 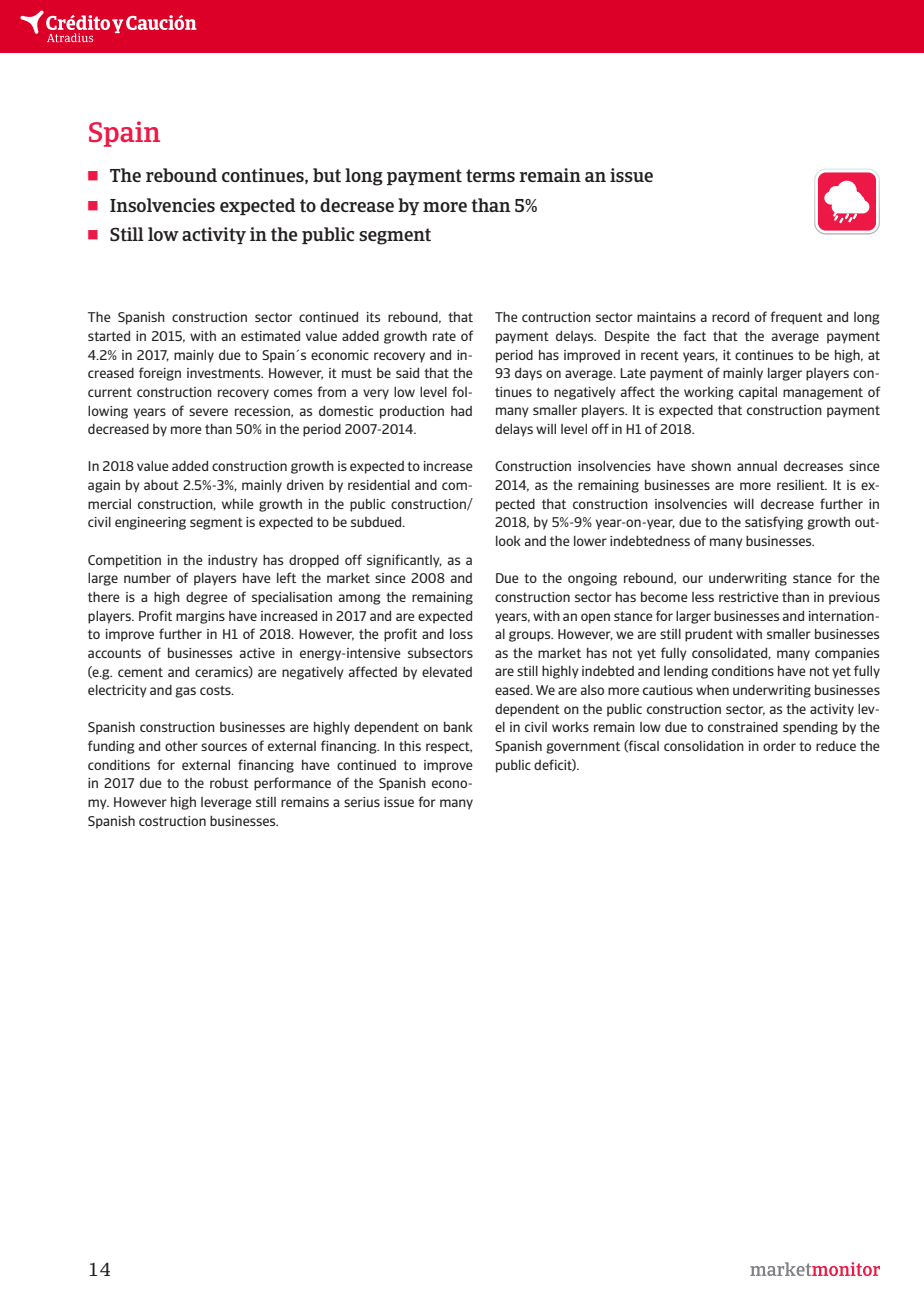 What do you see at coordinates (327, 175) in the page?
I see `but` at bounding box center [327, 175].
